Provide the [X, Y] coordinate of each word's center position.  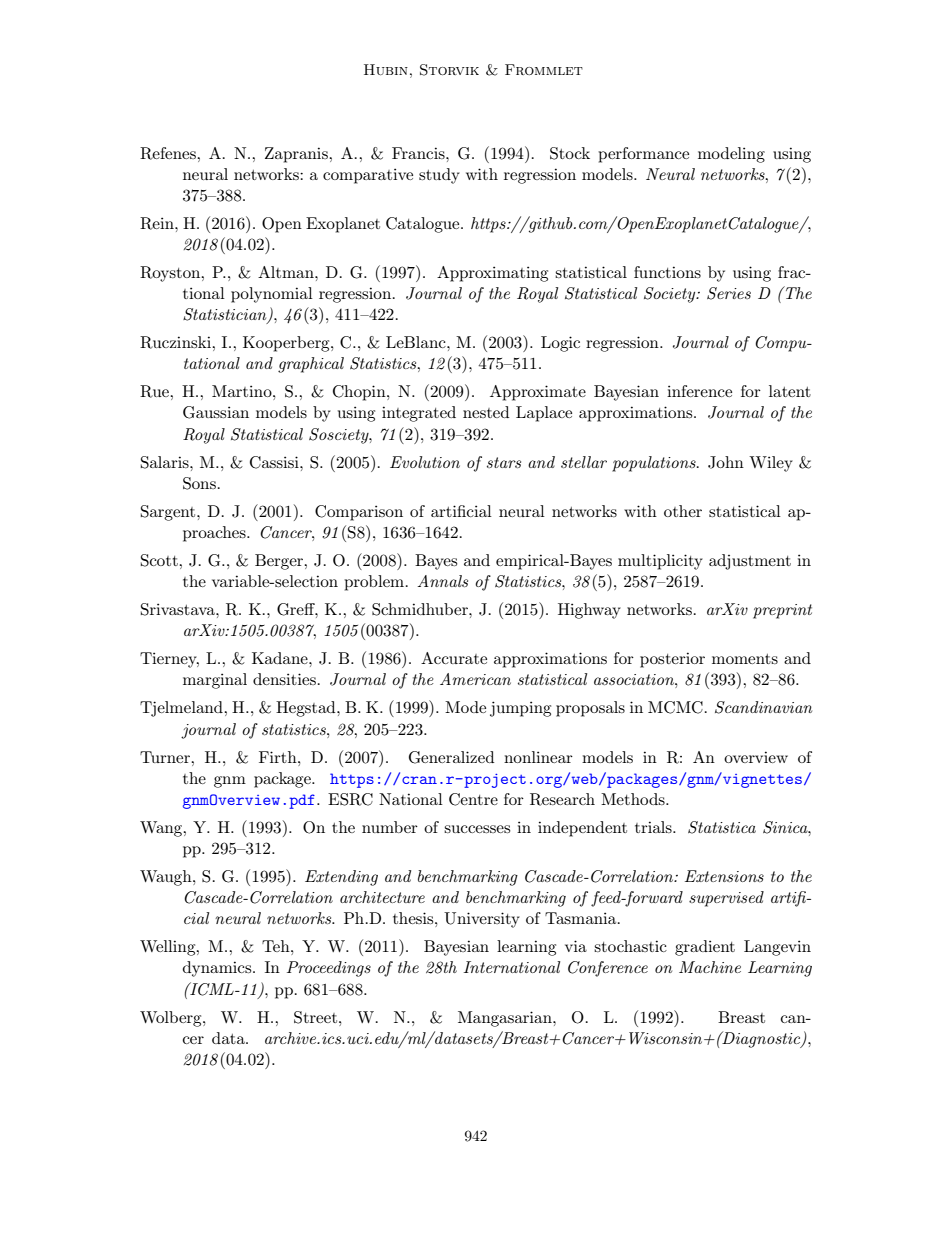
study [439, 176]
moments [745, 659]
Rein [158, 223]
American [475, 679]
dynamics [218, 969]
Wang [162, 829]
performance [643, 155]
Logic [560, 344]
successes [477, 829]
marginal [215, 681]
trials [654, 827]
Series [729, 293]
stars [504, 462]
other [683, 511]
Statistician [226, 315]
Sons [199, 483]
